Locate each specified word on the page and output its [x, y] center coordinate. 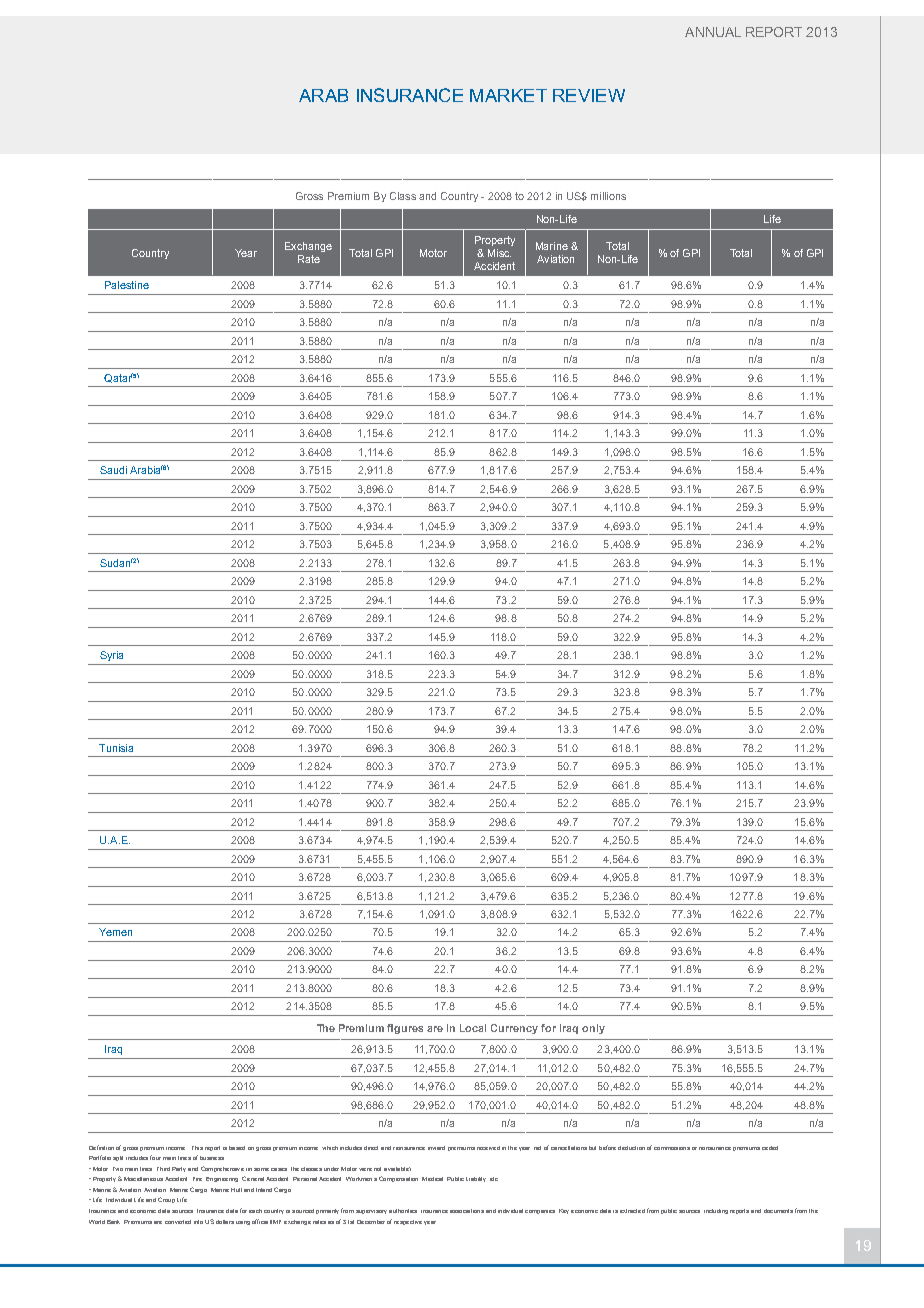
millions [608, 196]
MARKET [508, 95]
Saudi [113, 470]
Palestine [127, 285]
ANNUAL [713, 32]
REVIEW [589, 95]
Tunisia [116, 748]
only [593, 1029]
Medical [432, 1179]
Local [473, 1028]
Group [166, 1200]
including [716, 1211]
